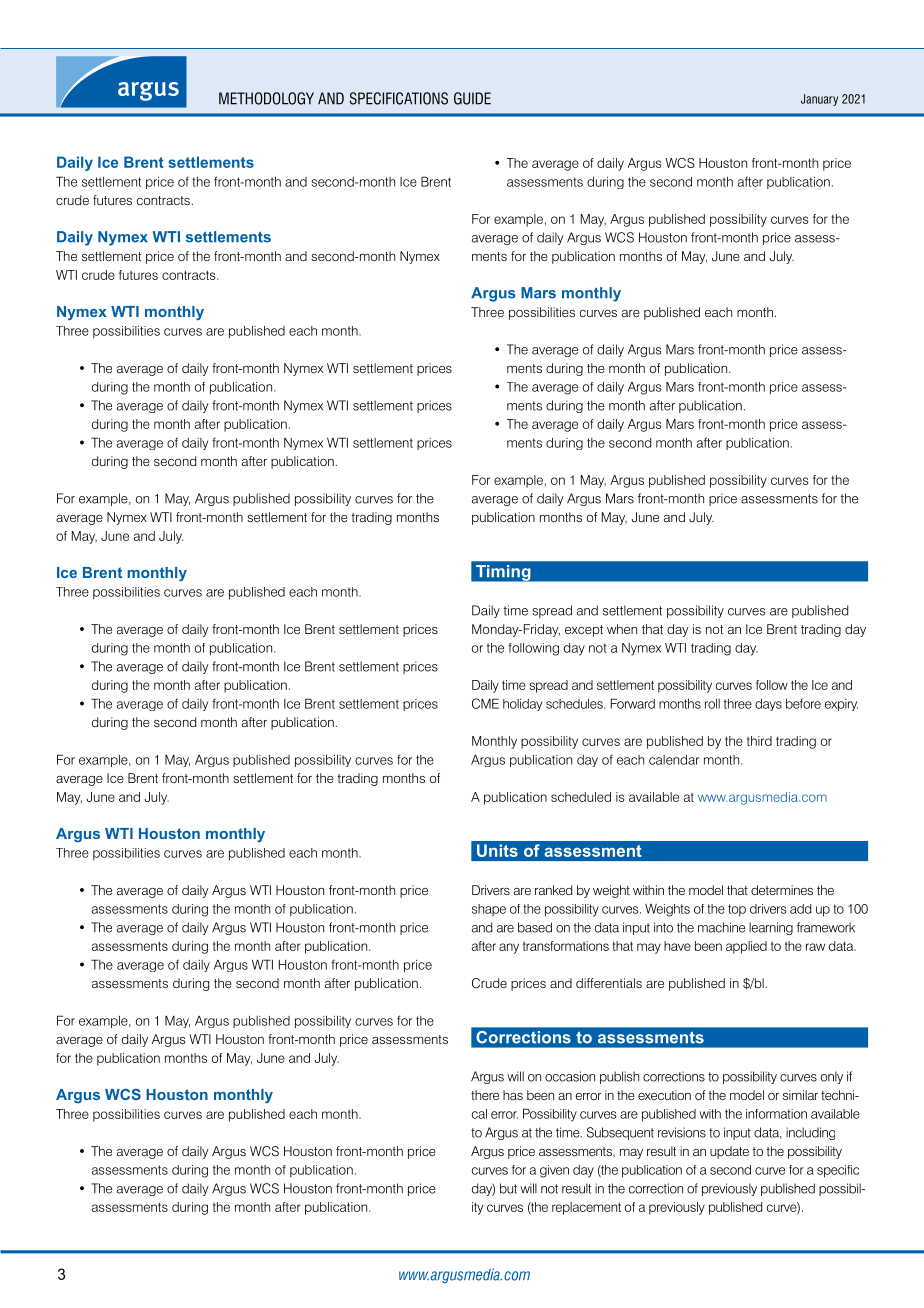  What do you see at coordinates (819, 100) in the image?
I see `January` at bounding box center [819, 100].
